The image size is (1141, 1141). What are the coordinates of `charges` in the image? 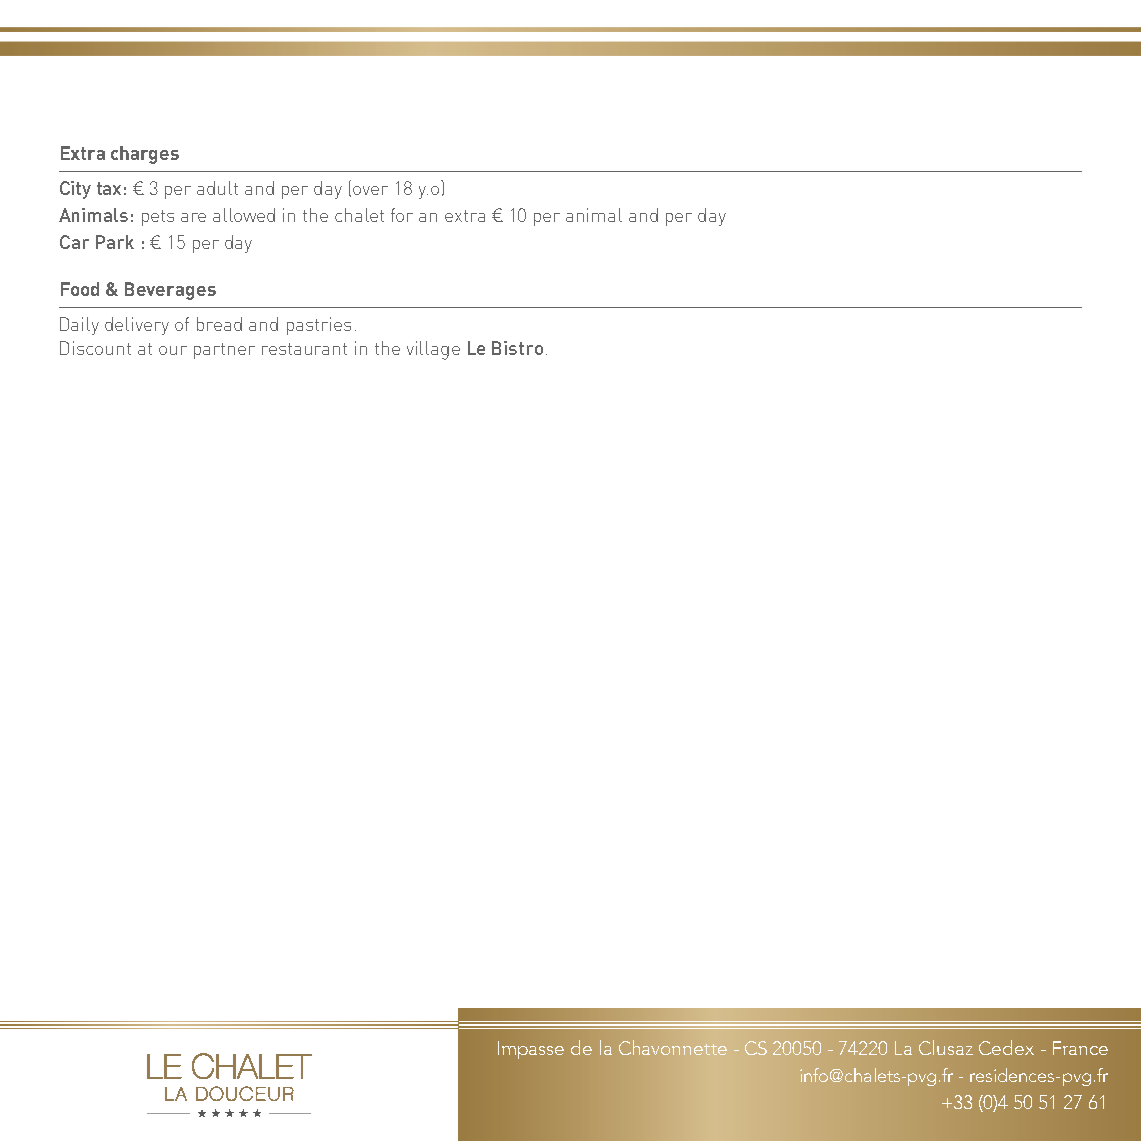 It's located at (145, 155).
